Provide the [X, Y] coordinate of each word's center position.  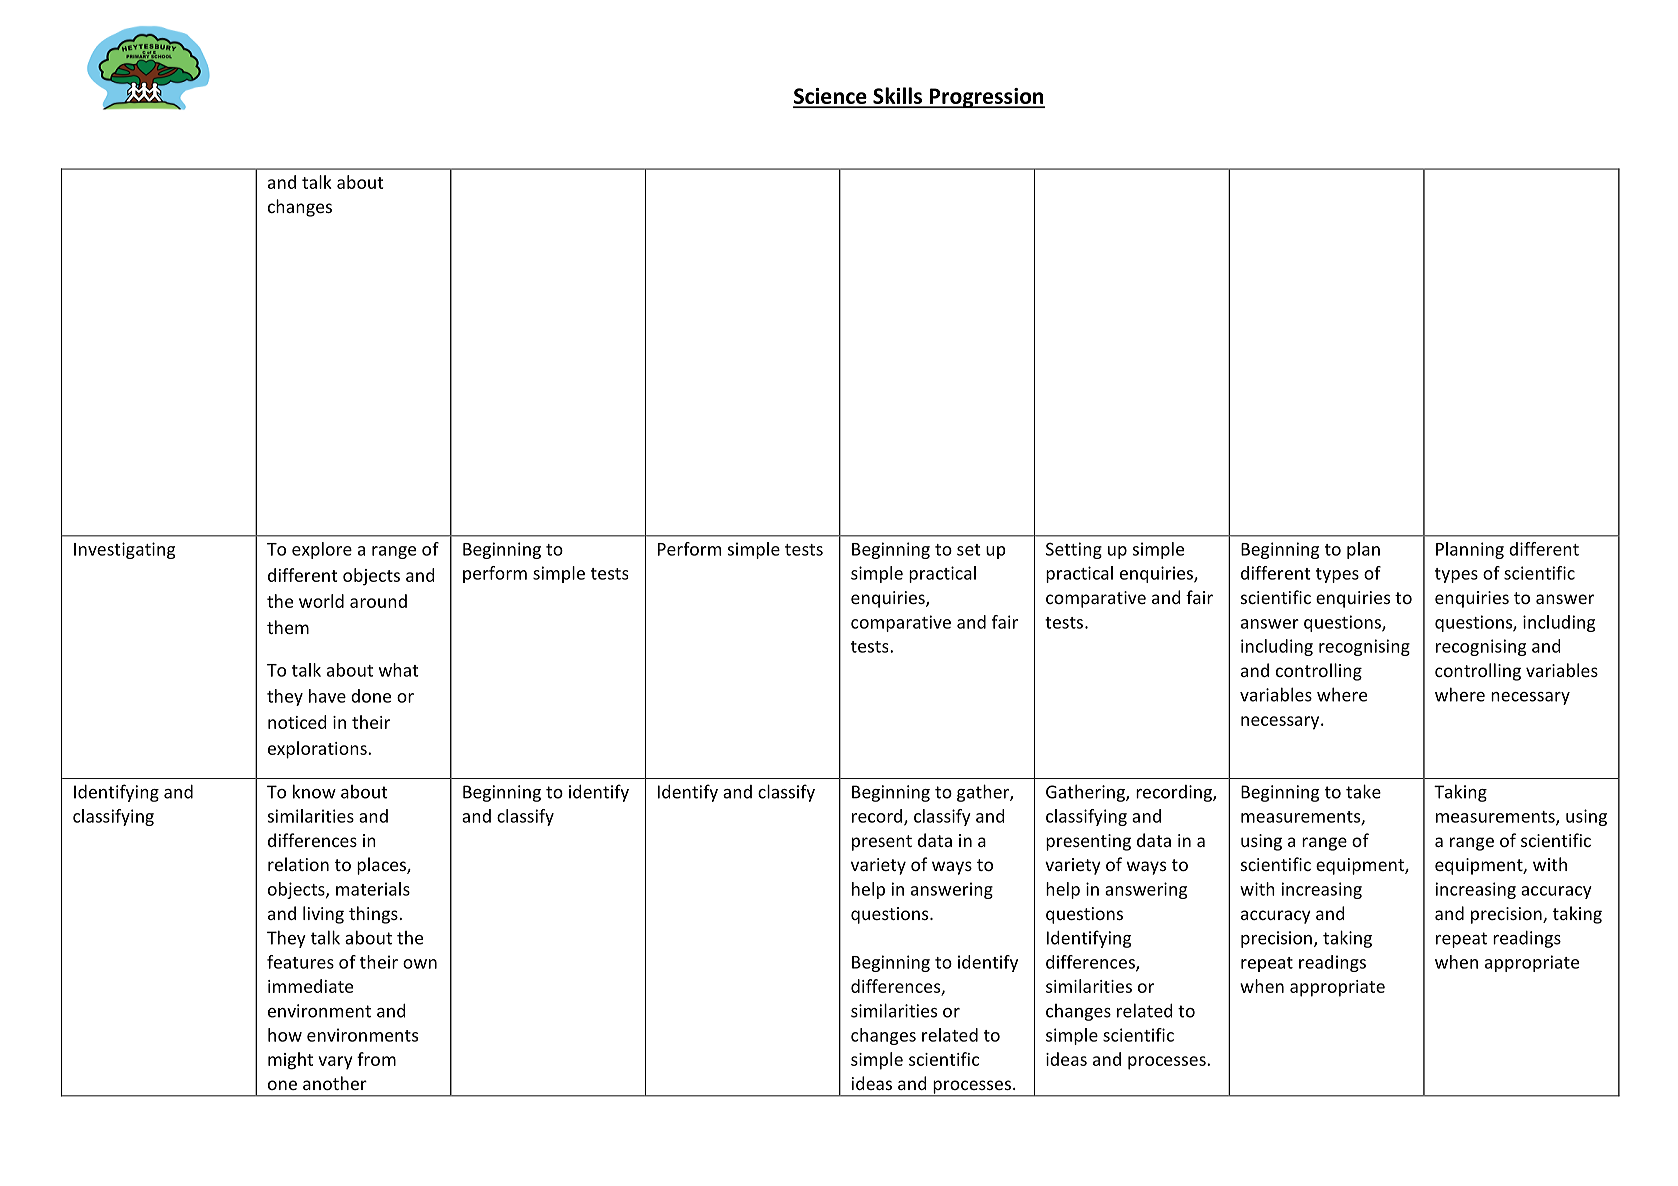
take [1363, 791]
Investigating [124, 550]
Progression [986, 98]
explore [322, 550]
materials [373, 889]
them [288, 627]
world [321, 601]
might [290, 1061]
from [376, 1059]
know [314, 791]
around [378, 601]
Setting [1074, 550]
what [399, 670]
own [420, 964]
